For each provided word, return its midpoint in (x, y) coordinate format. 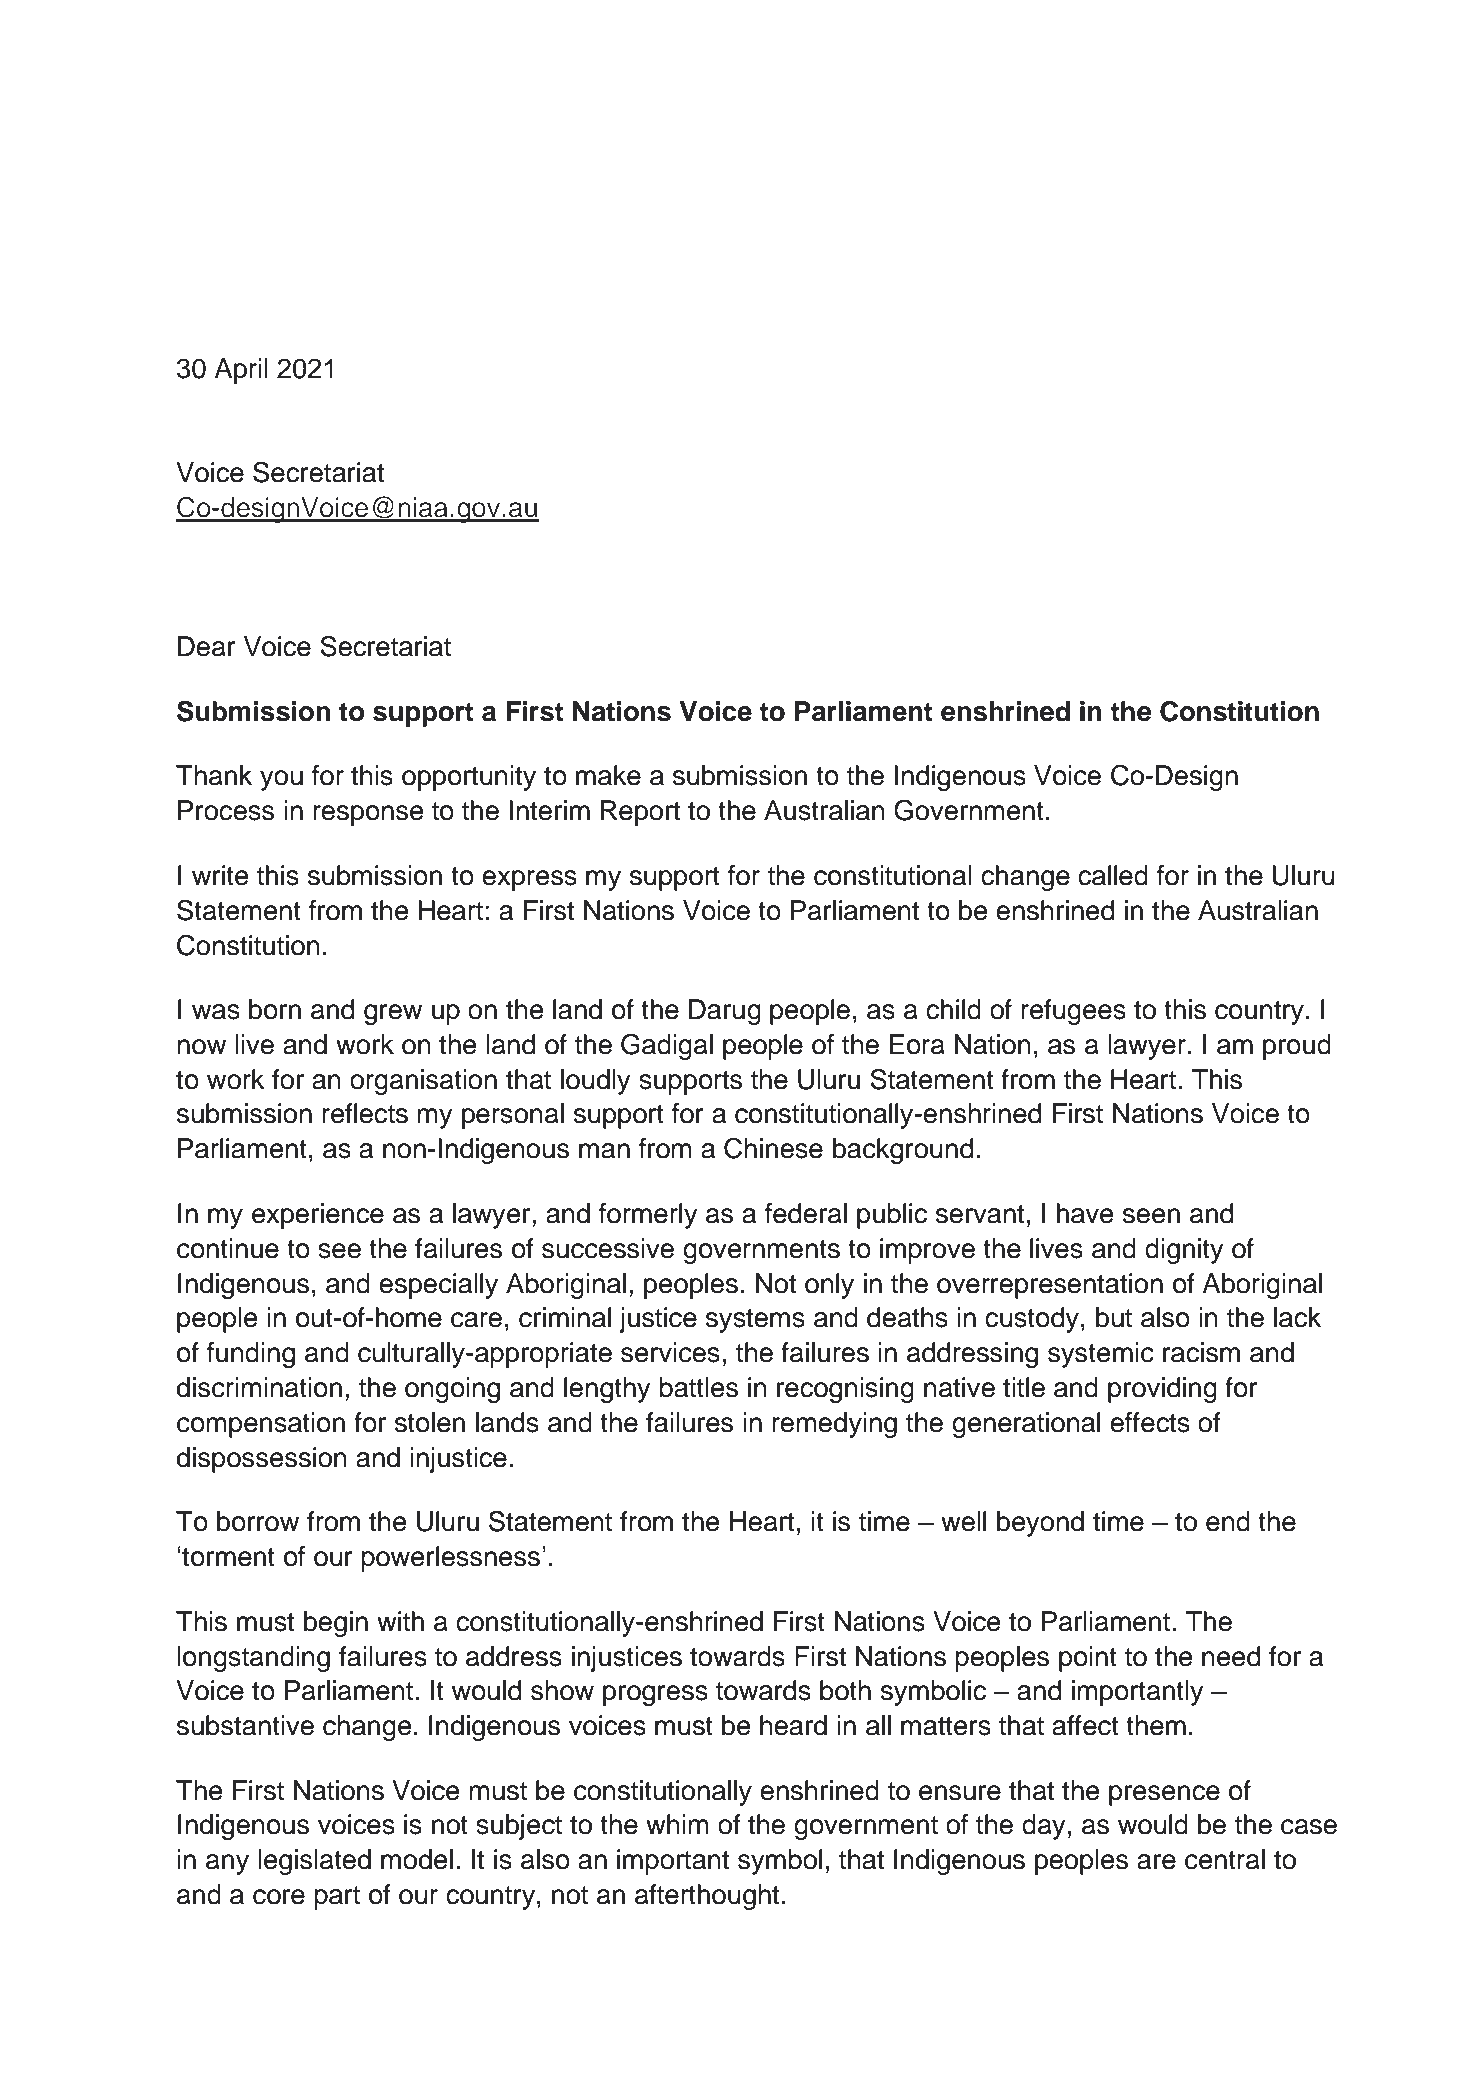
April (241, 371)
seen (1151, 1216)
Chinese (773, 1148)
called (1113, 875)
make (608, 775)
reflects (365, 1113)
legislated (314, 1862)
